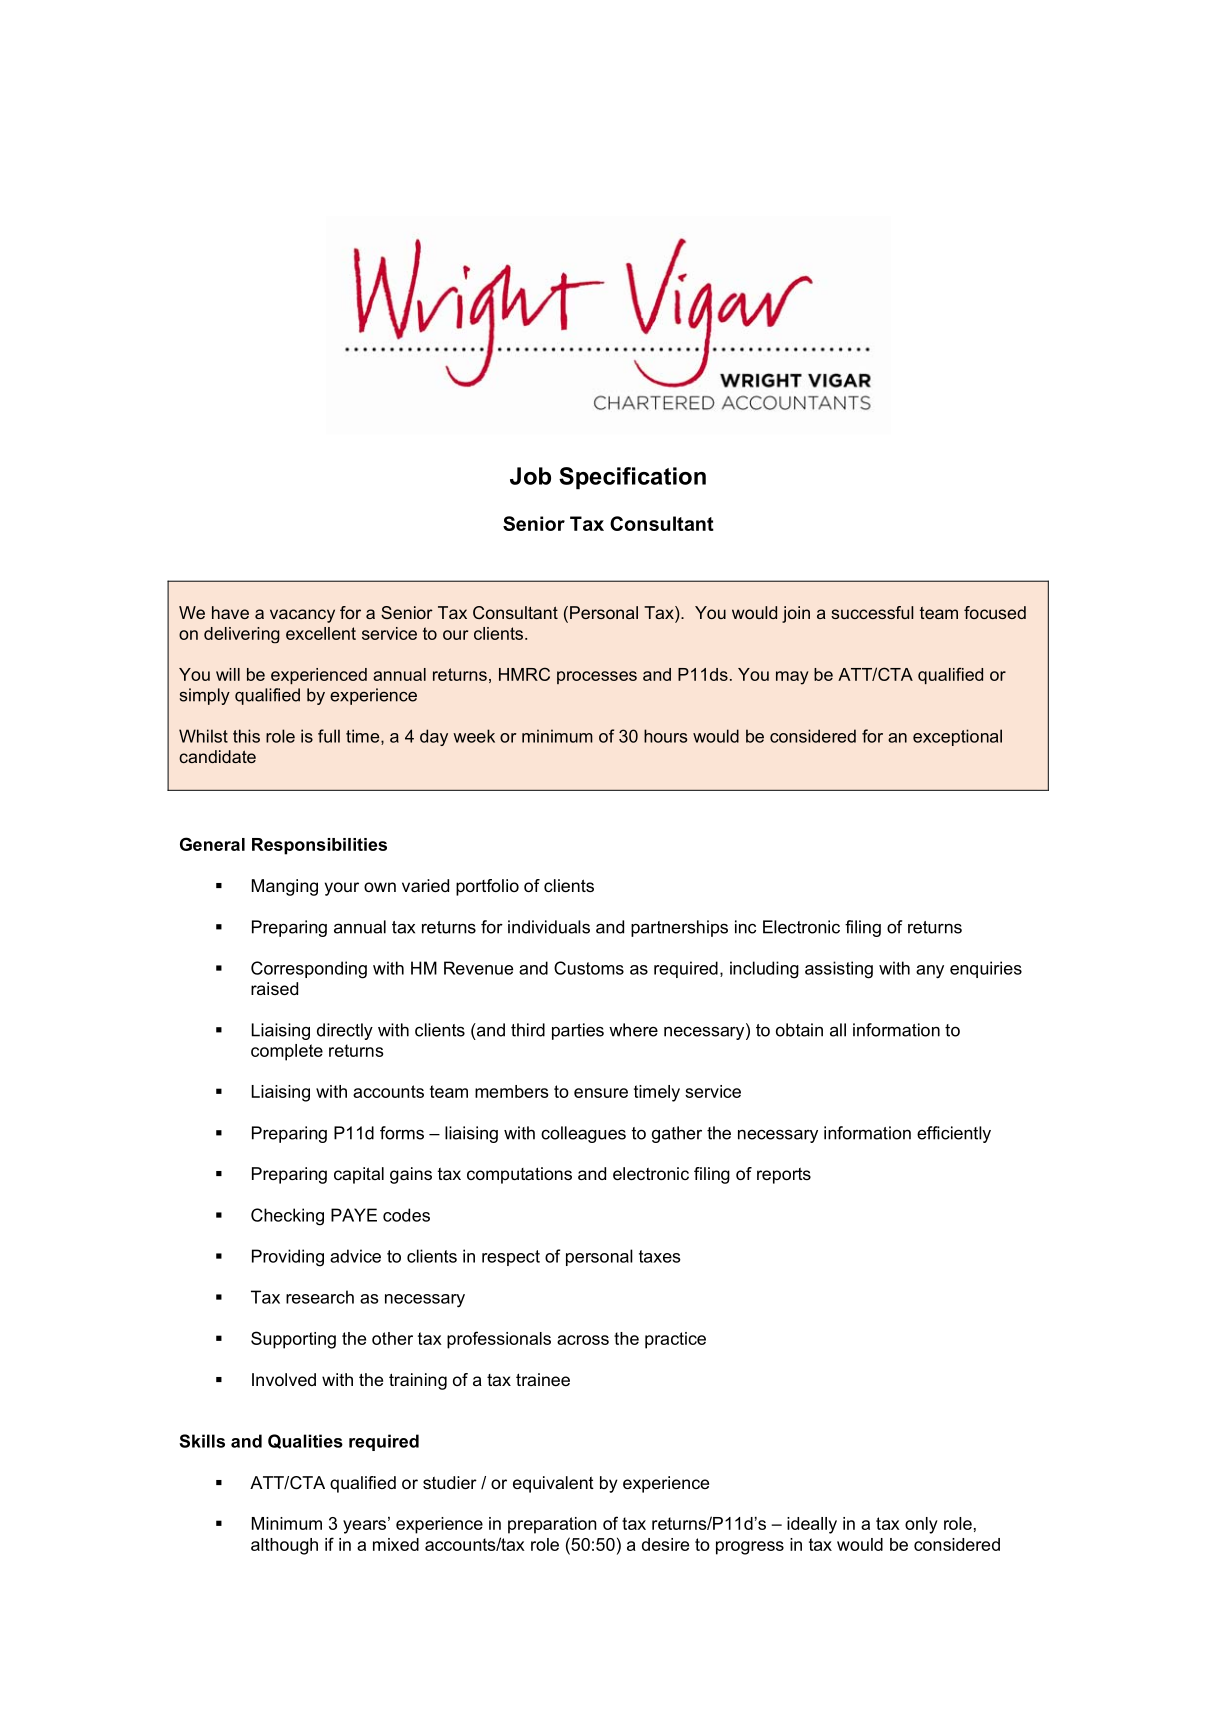 The width and height of the screenshot is (1215, 1720). Describe the element at coordinates (302, 616) in the screenshot. I see `vacancy` at that location.
